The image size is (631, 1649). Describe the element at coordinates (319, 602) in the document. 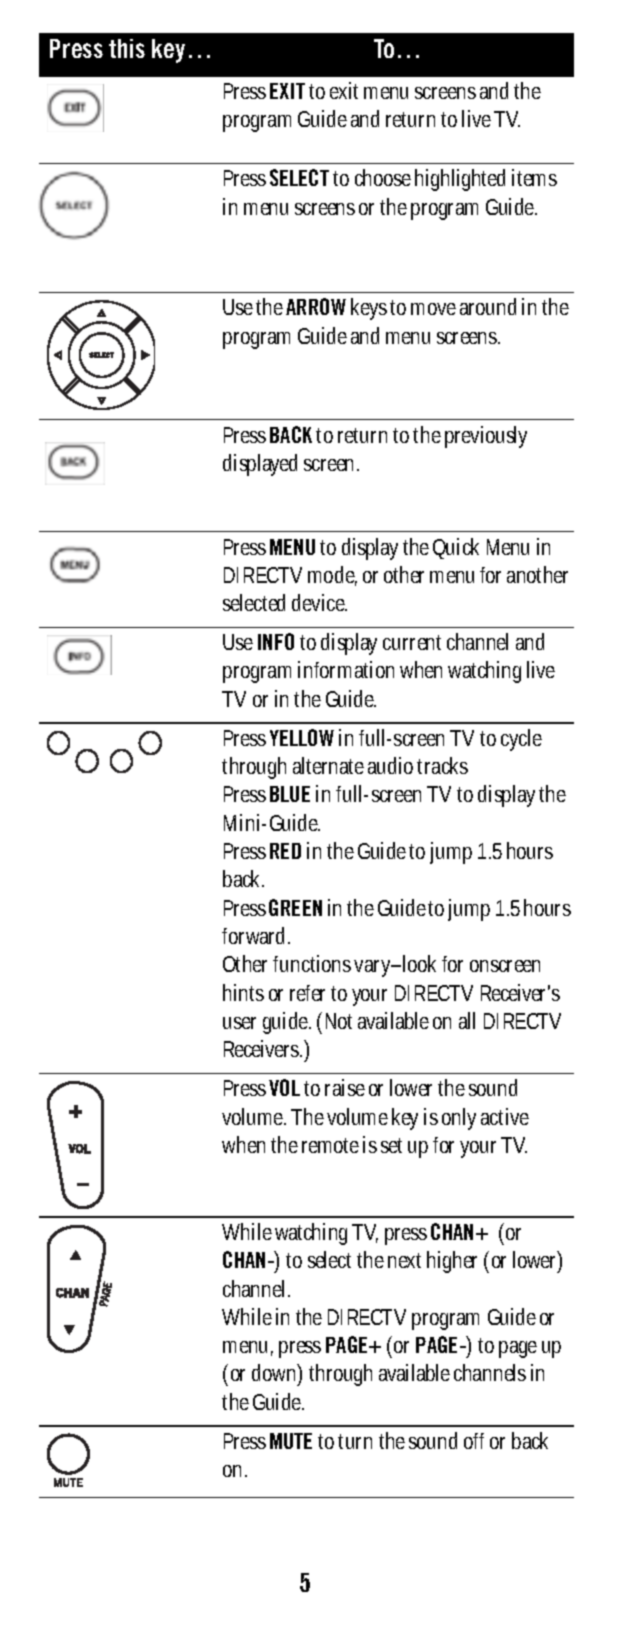

I see `device` at that location.
